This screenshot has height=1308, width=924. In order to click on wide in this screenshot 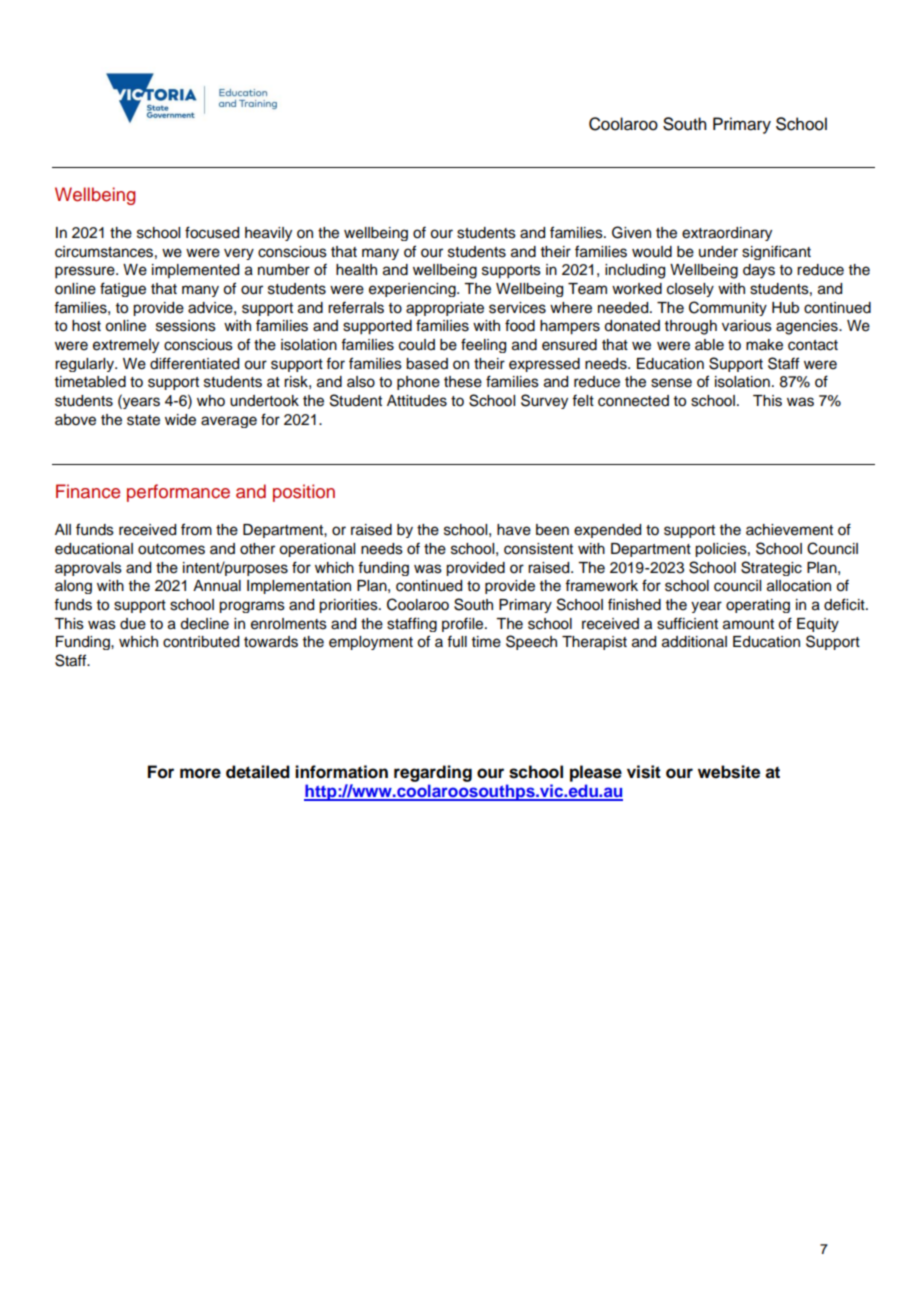, I will do `click(180, 420)`.
